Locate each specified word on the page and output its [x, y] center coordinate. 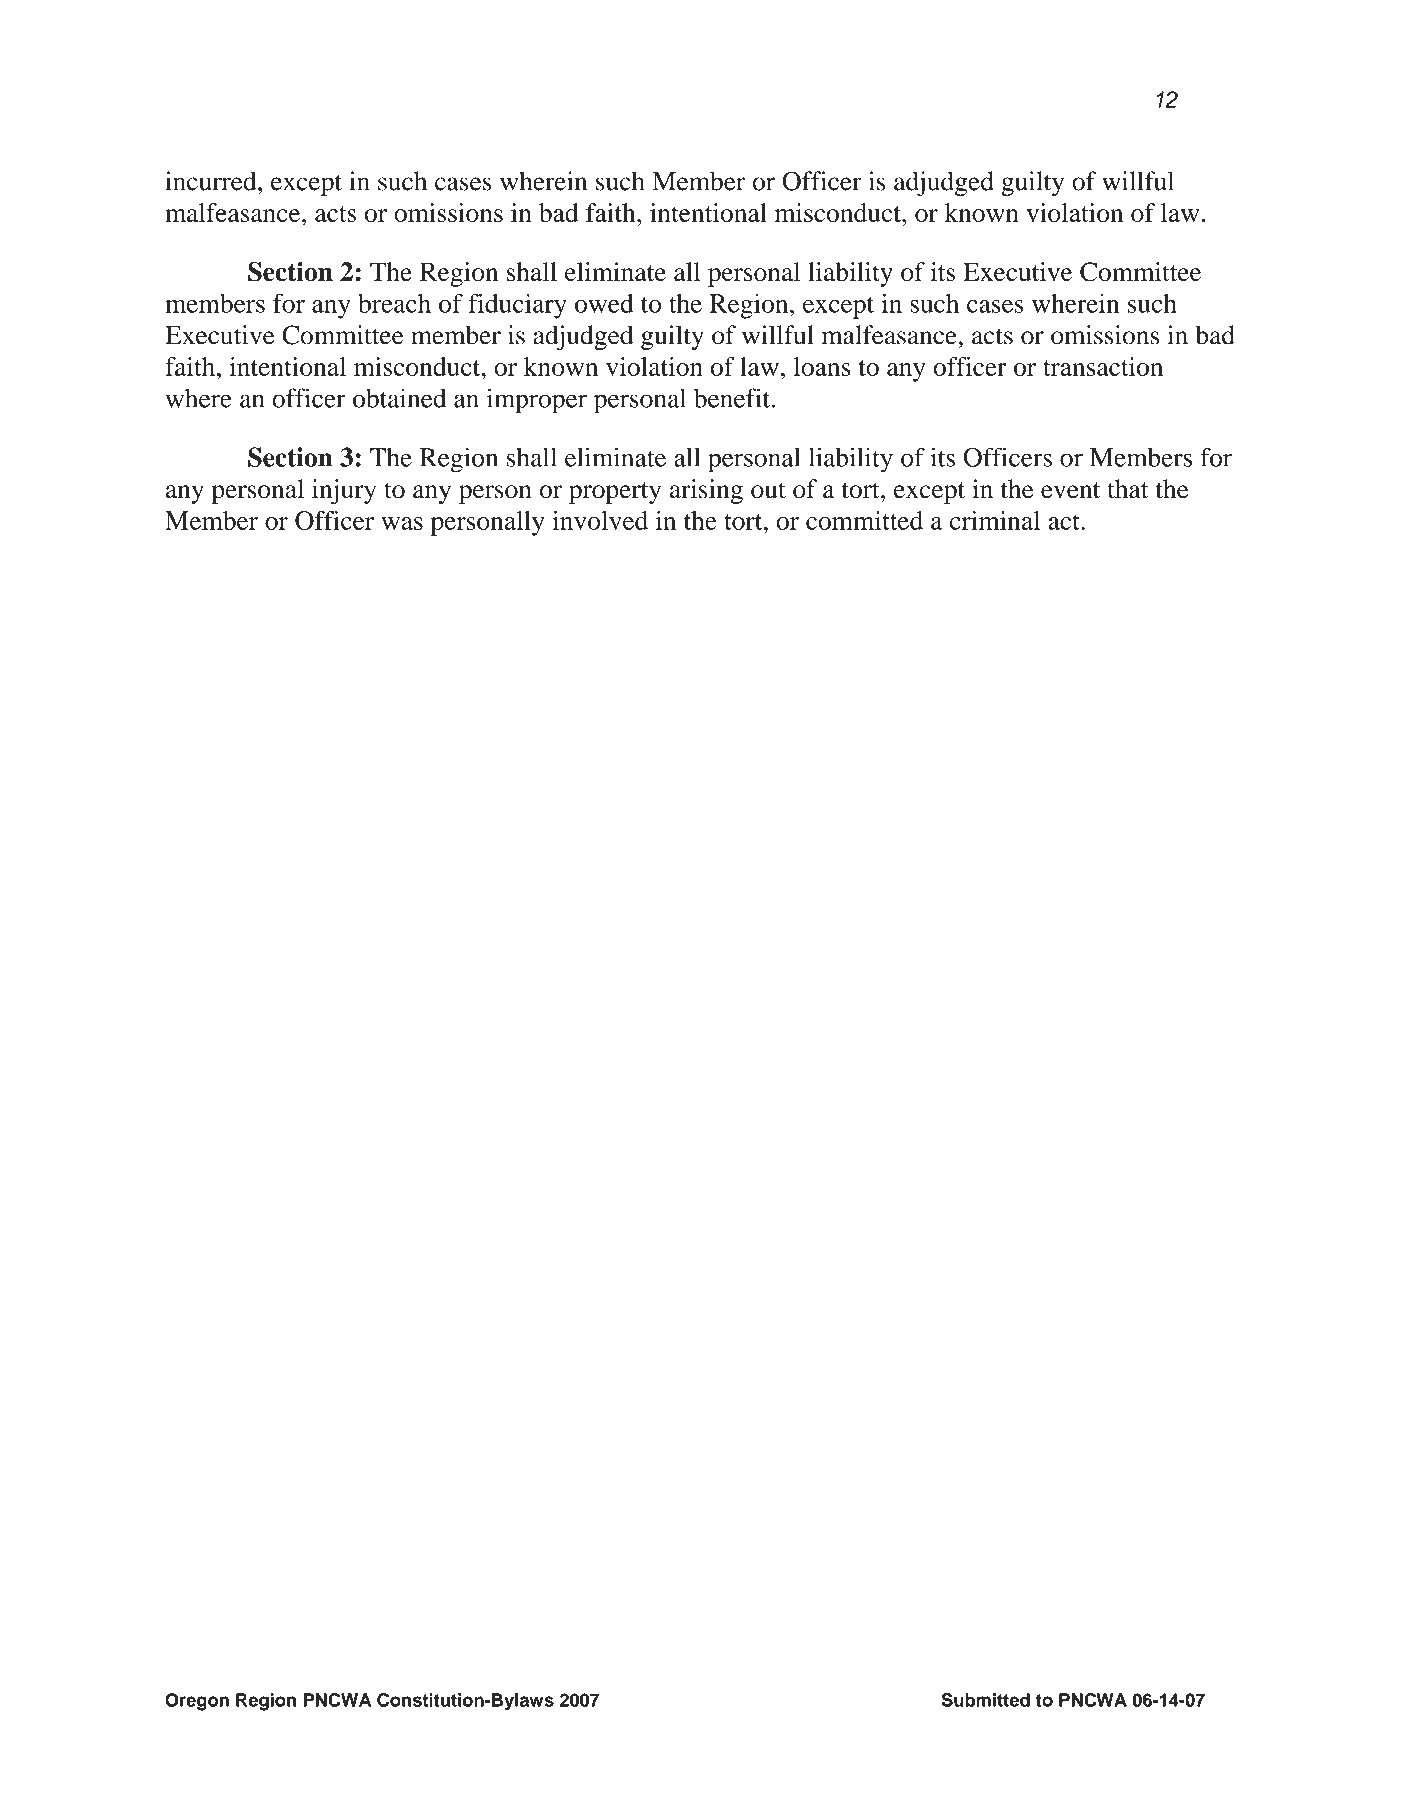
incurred [212, 181]
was [402, 523]
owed [604, 303]
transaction [1103, 366]
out [768, 490]
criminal [995, 520]
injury [344, 491]
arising [706, 491]
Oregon [197, 1702]
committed [864, 520]
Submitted [986, 1700]
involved [600, 520]
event [1070, 490]
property [615, 493]
